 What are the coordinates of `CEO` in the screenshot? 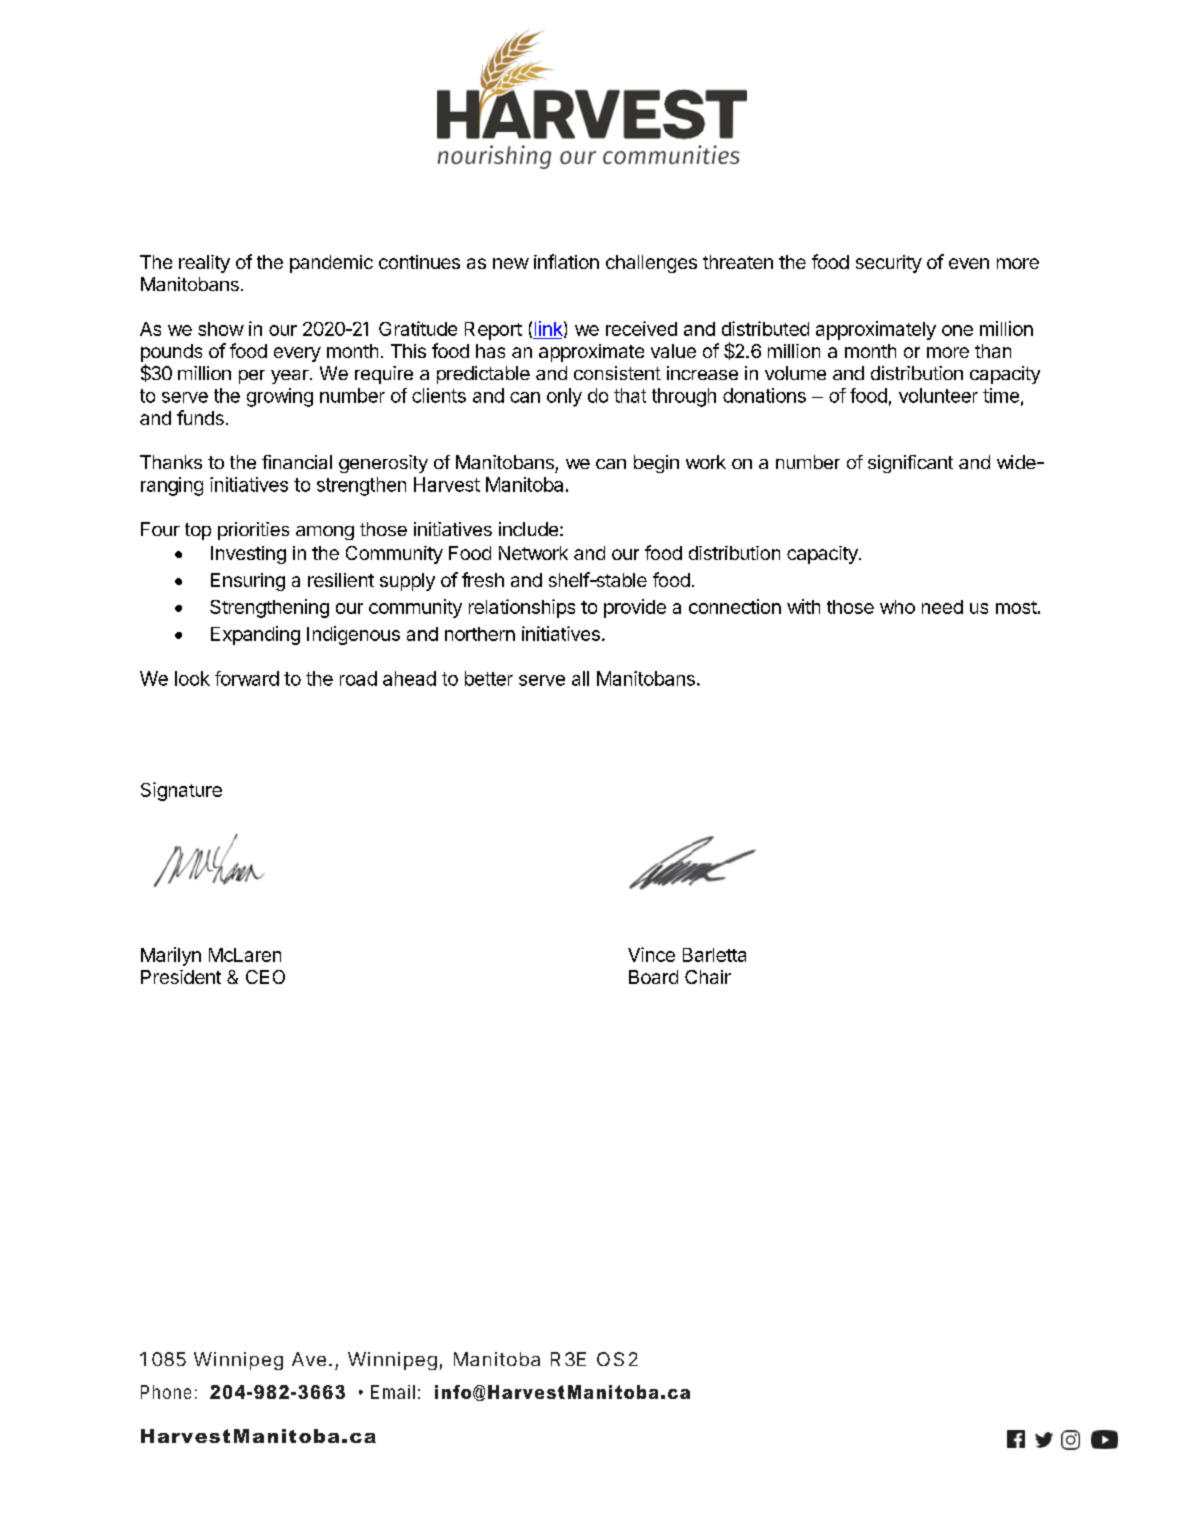 It's located at (265, 977).
